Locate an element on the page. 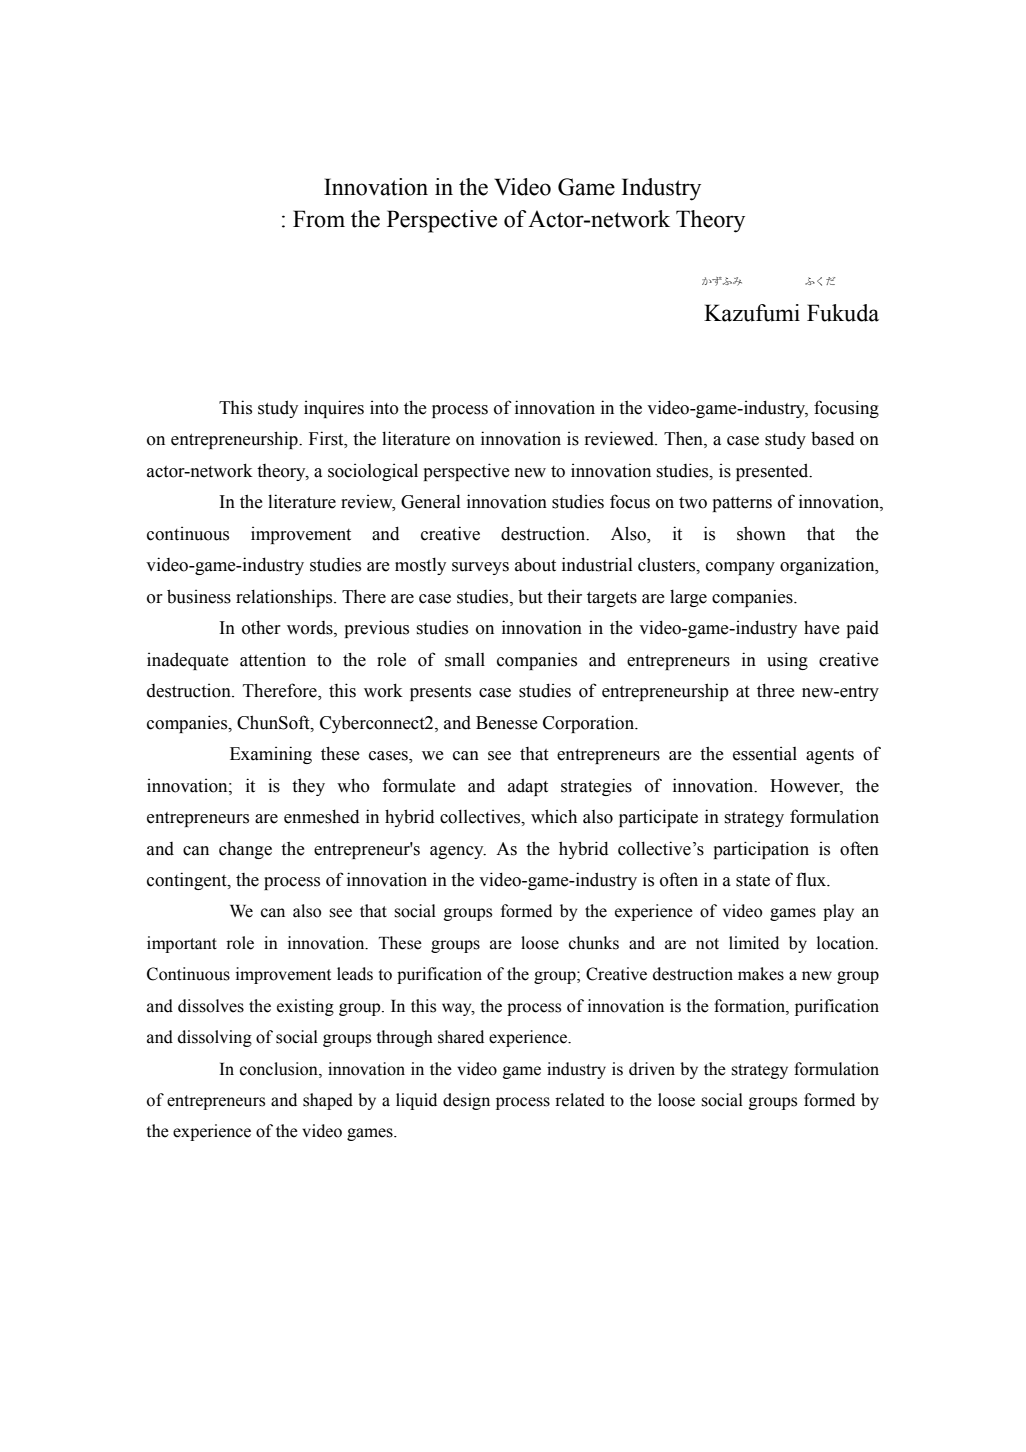 The height and width of the page is (1452, 1026). into is located at coordinates (384, 407).
